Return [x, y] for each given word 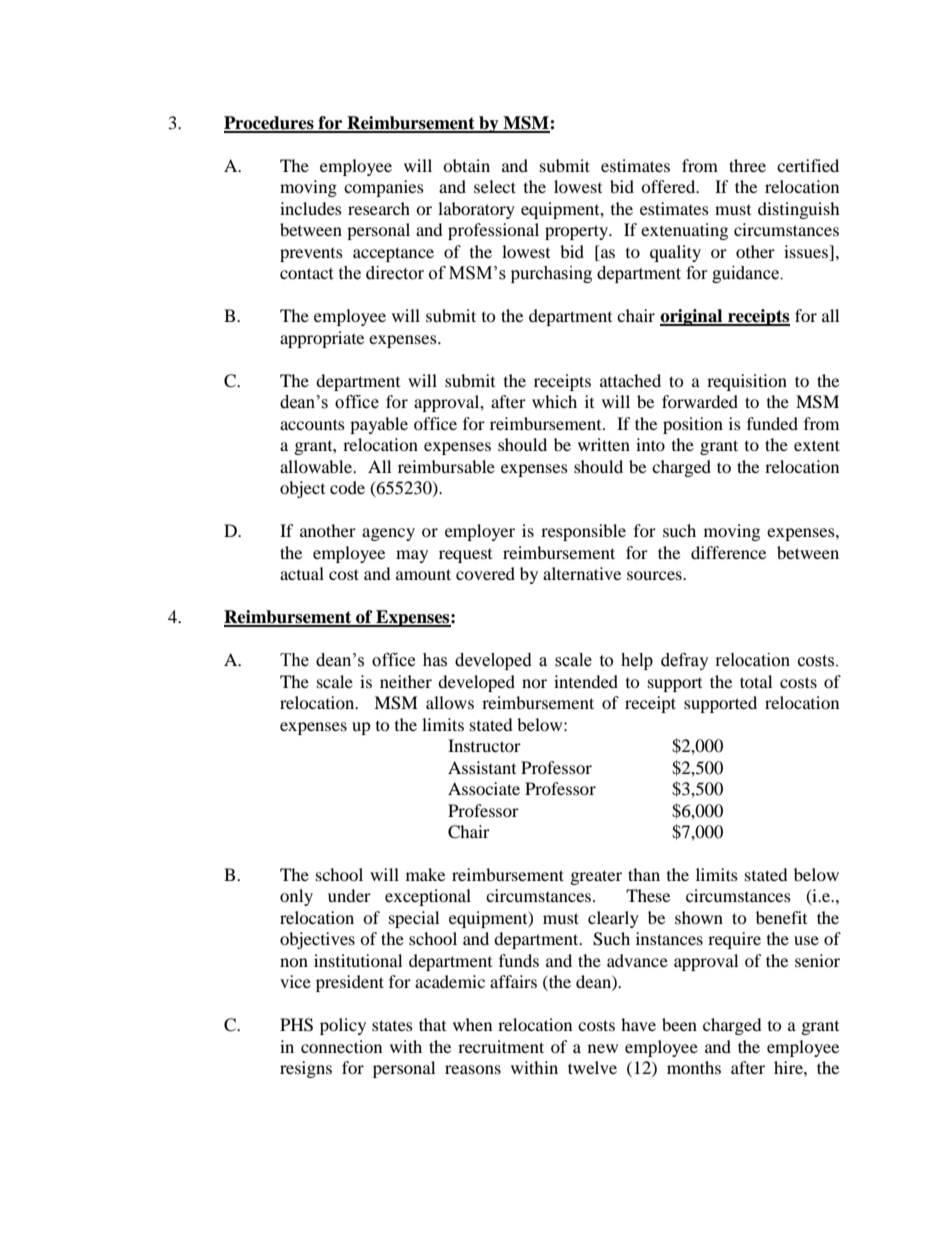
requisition [747, 382]
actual [302, 573]
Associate [484, 788]
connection [341, 1046]
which [554, 401]
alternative [582, 573]
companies [384, 188]
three [747, 165]
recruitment [501, 1046]
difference [728, 552]
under [349, 895]
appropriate [322, 339]
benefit [781, 917]
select [495, 186]
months [694, 1067]
